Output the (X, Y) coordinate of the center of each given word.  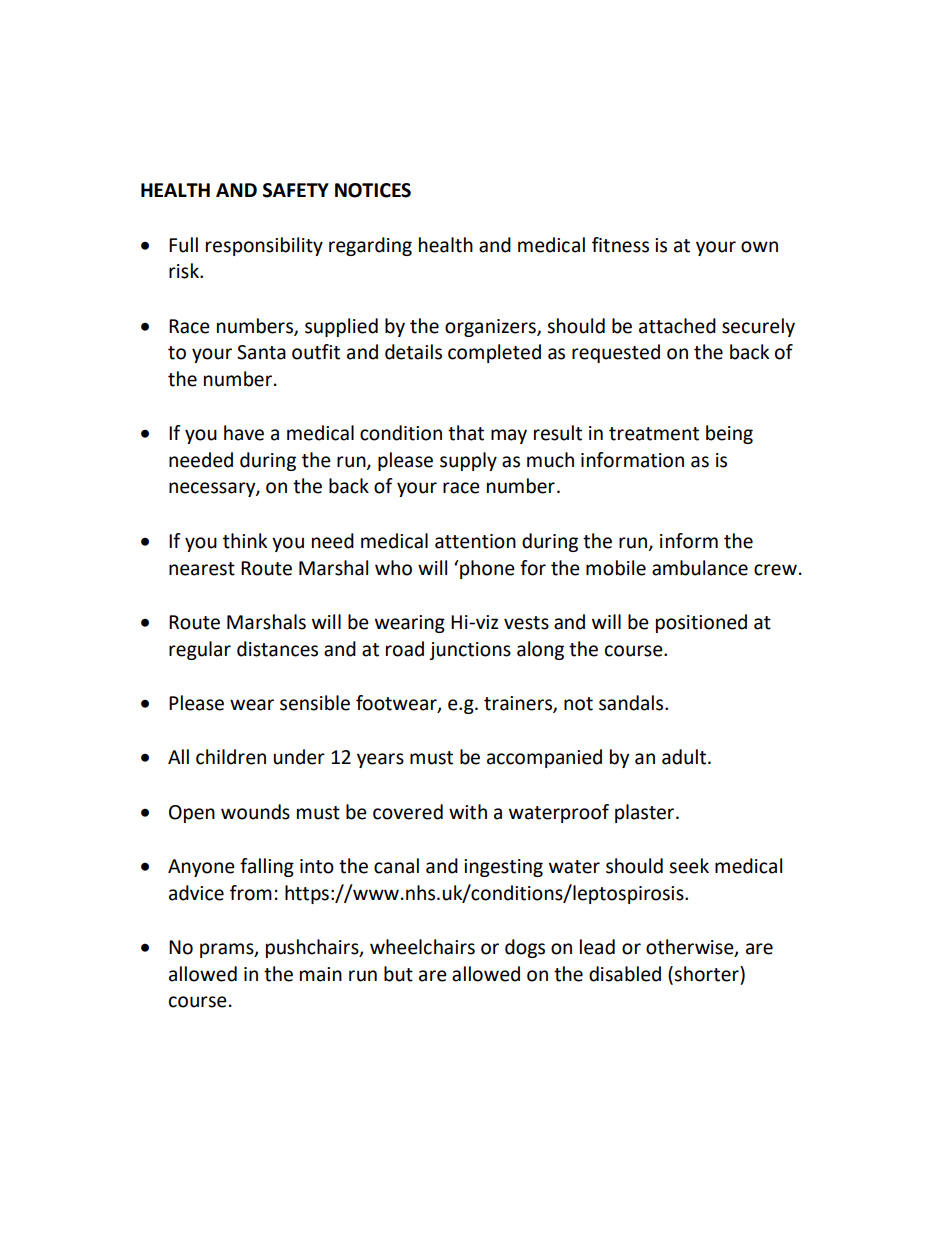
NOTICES (373, 190)
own (759, 247)
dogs (525, 948)
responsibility (264, 246)
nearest (202, 569)
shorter (707, 974)
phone (486, 569)
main (321, 974)
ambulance (700, 568)
